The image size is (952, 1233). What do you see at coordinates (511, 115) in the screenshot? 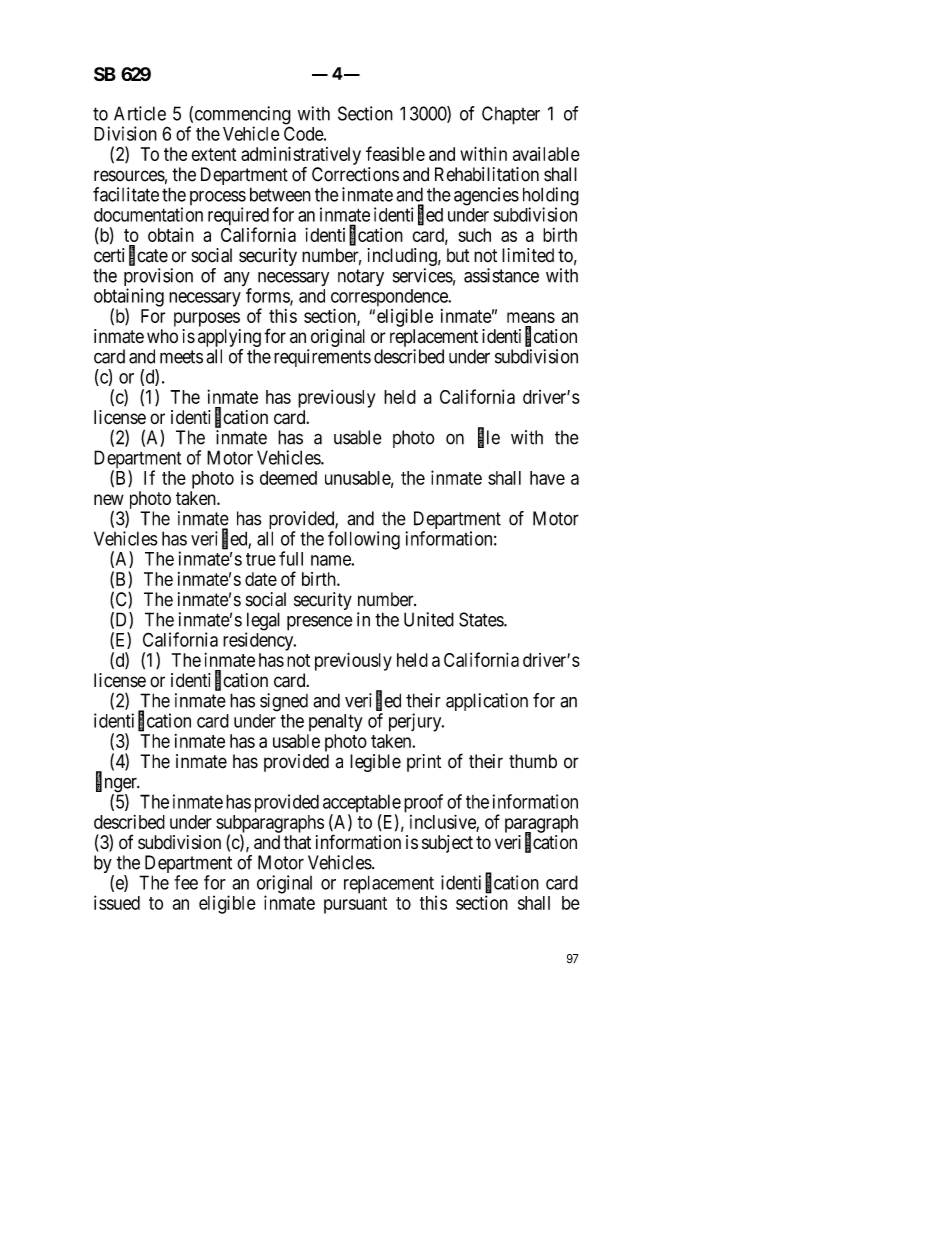
I see `Chapter` at bounding box center [511, 115].
